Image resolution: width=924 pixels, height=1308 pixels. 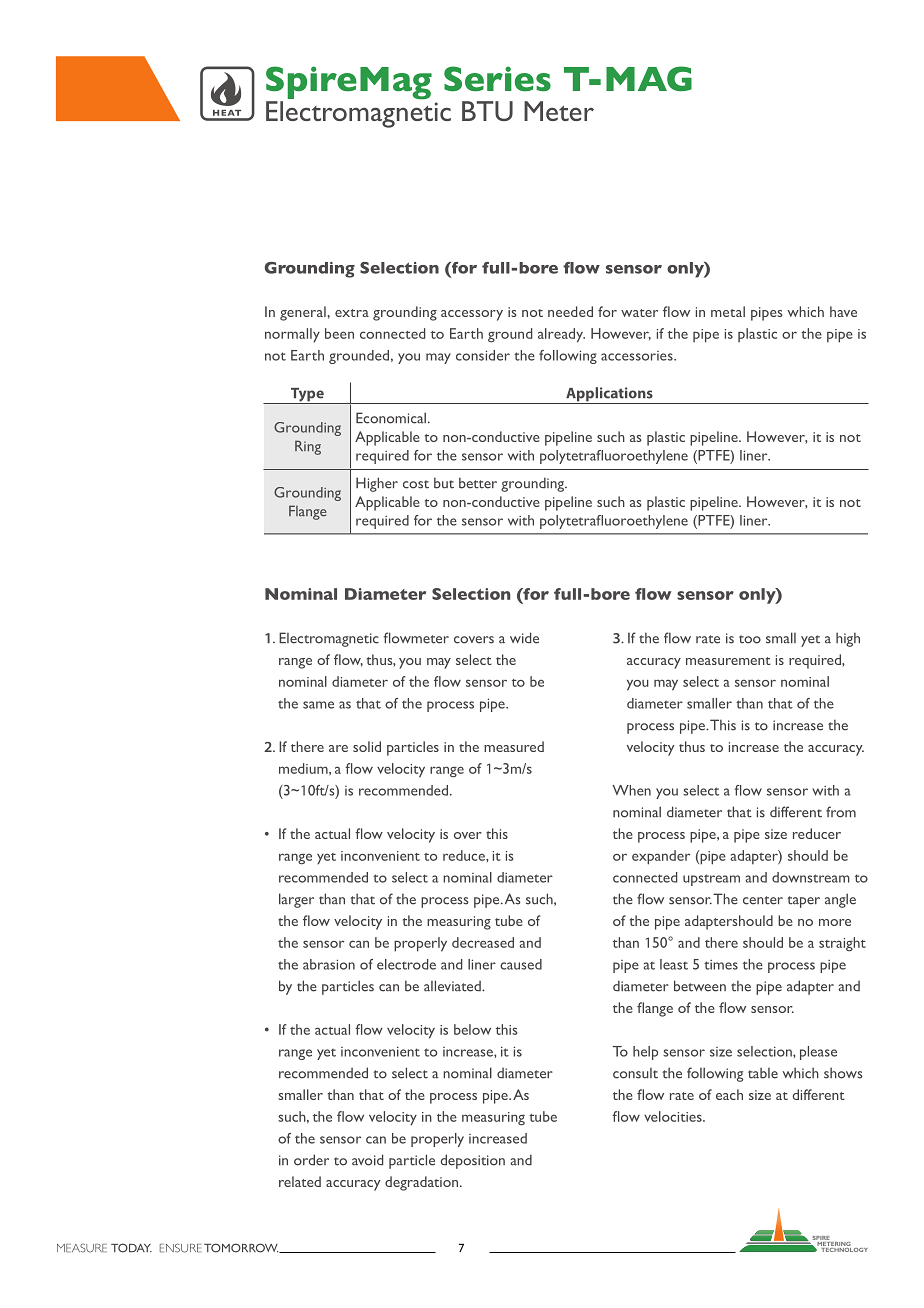 I want to click on TOMORROW, so click(x=242, y=1248).
